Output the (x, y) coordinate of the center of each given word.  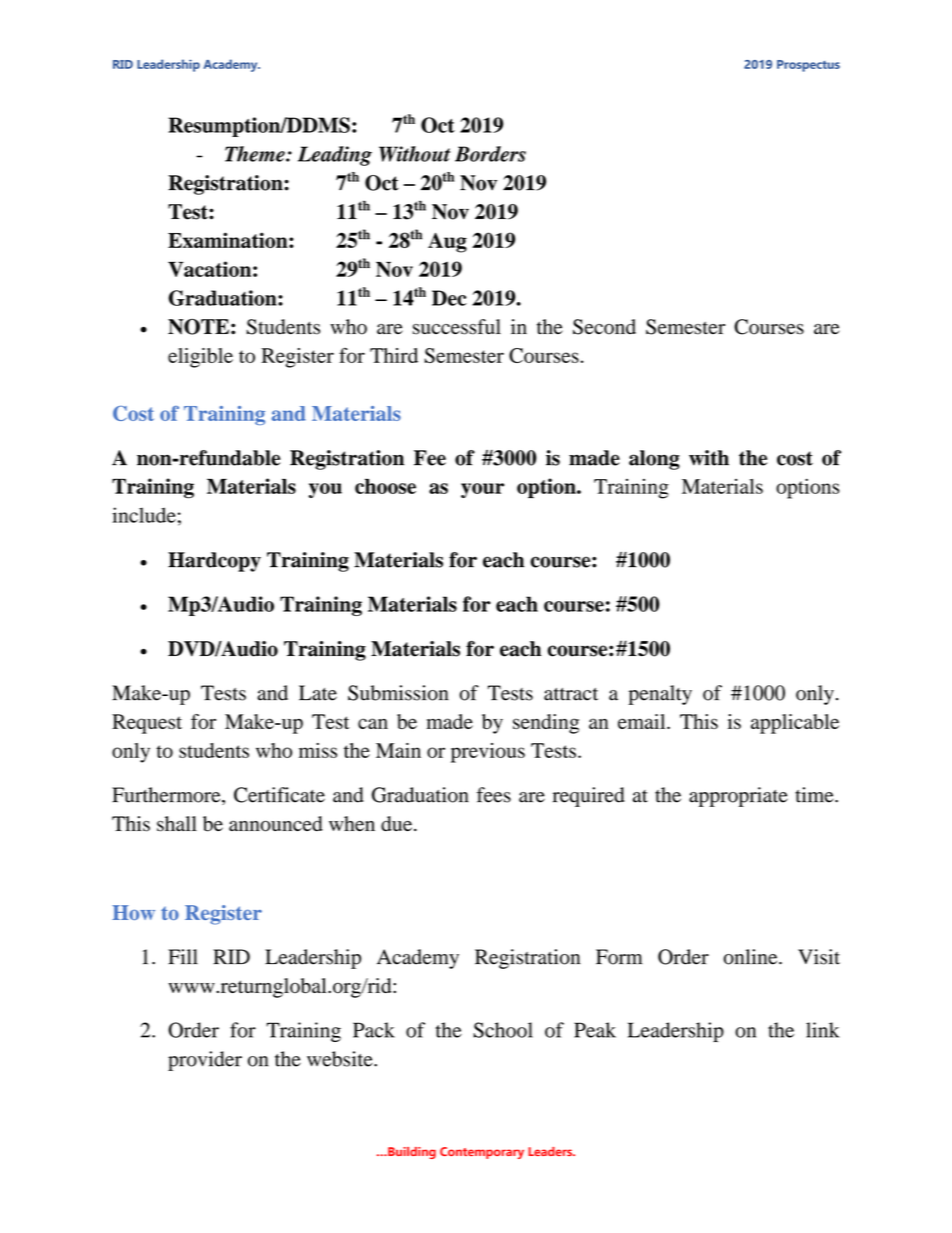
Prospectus (808, 66)
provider (205, 1061)
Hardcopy (214, 562)
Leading (335, 156)
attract (571, 694)
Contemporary (482, 1153)
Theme (256, 154)
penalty (660, 695)
